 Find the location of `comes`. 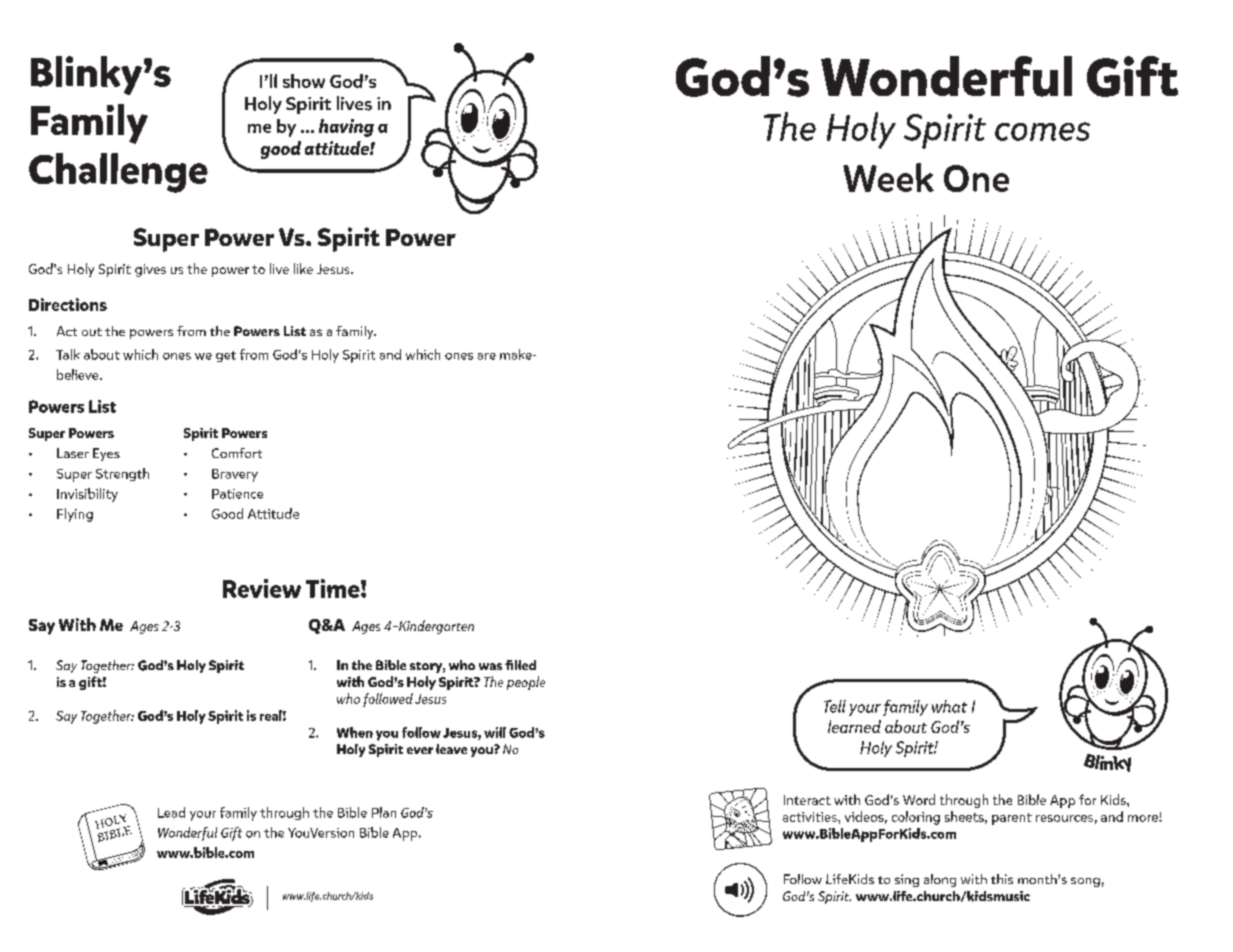

comes is located at coordinates (1042, 131).
